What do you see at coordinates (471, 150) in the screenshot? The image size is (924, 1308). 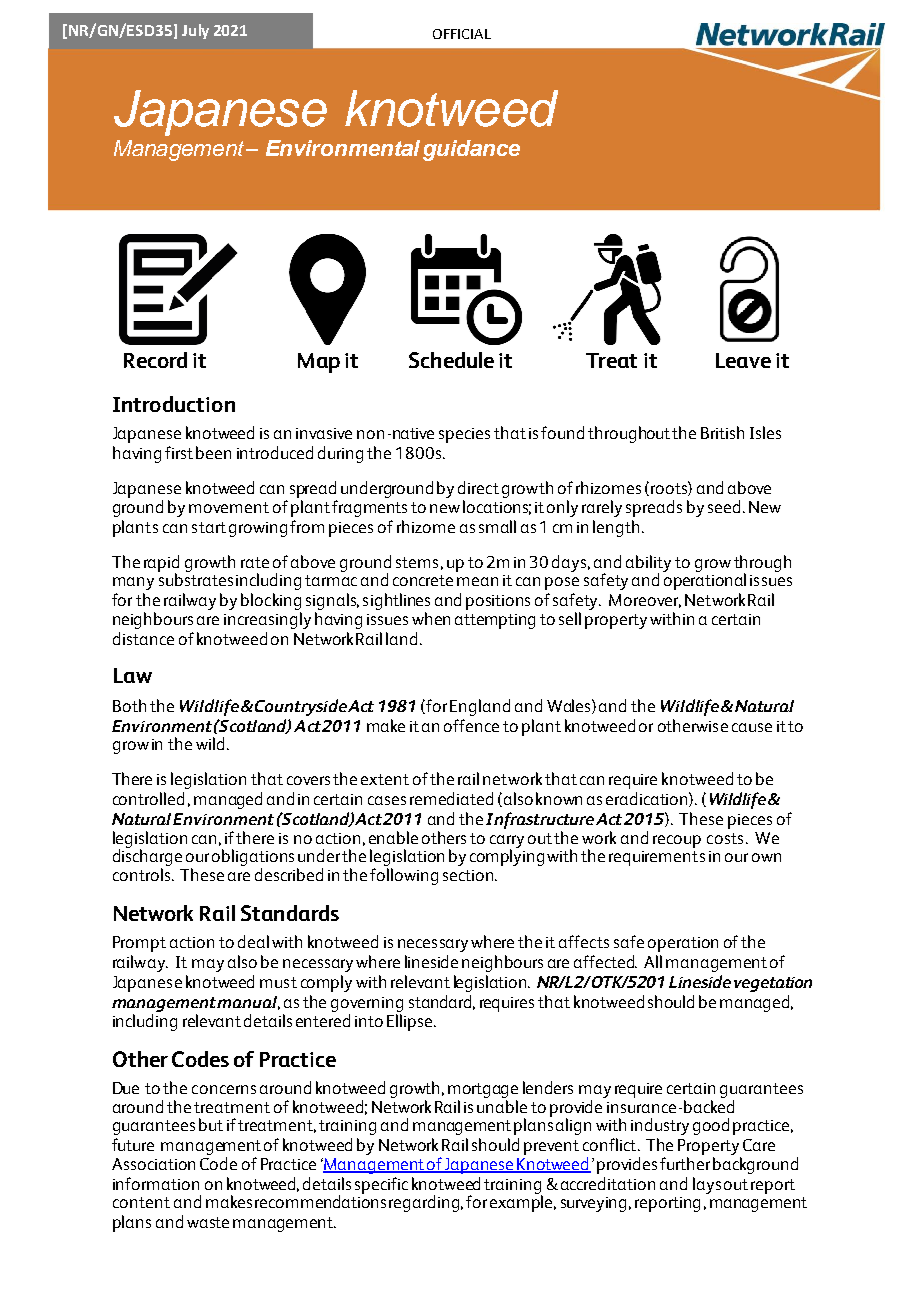 I see `guidance` at bounding box center [471, 150].
